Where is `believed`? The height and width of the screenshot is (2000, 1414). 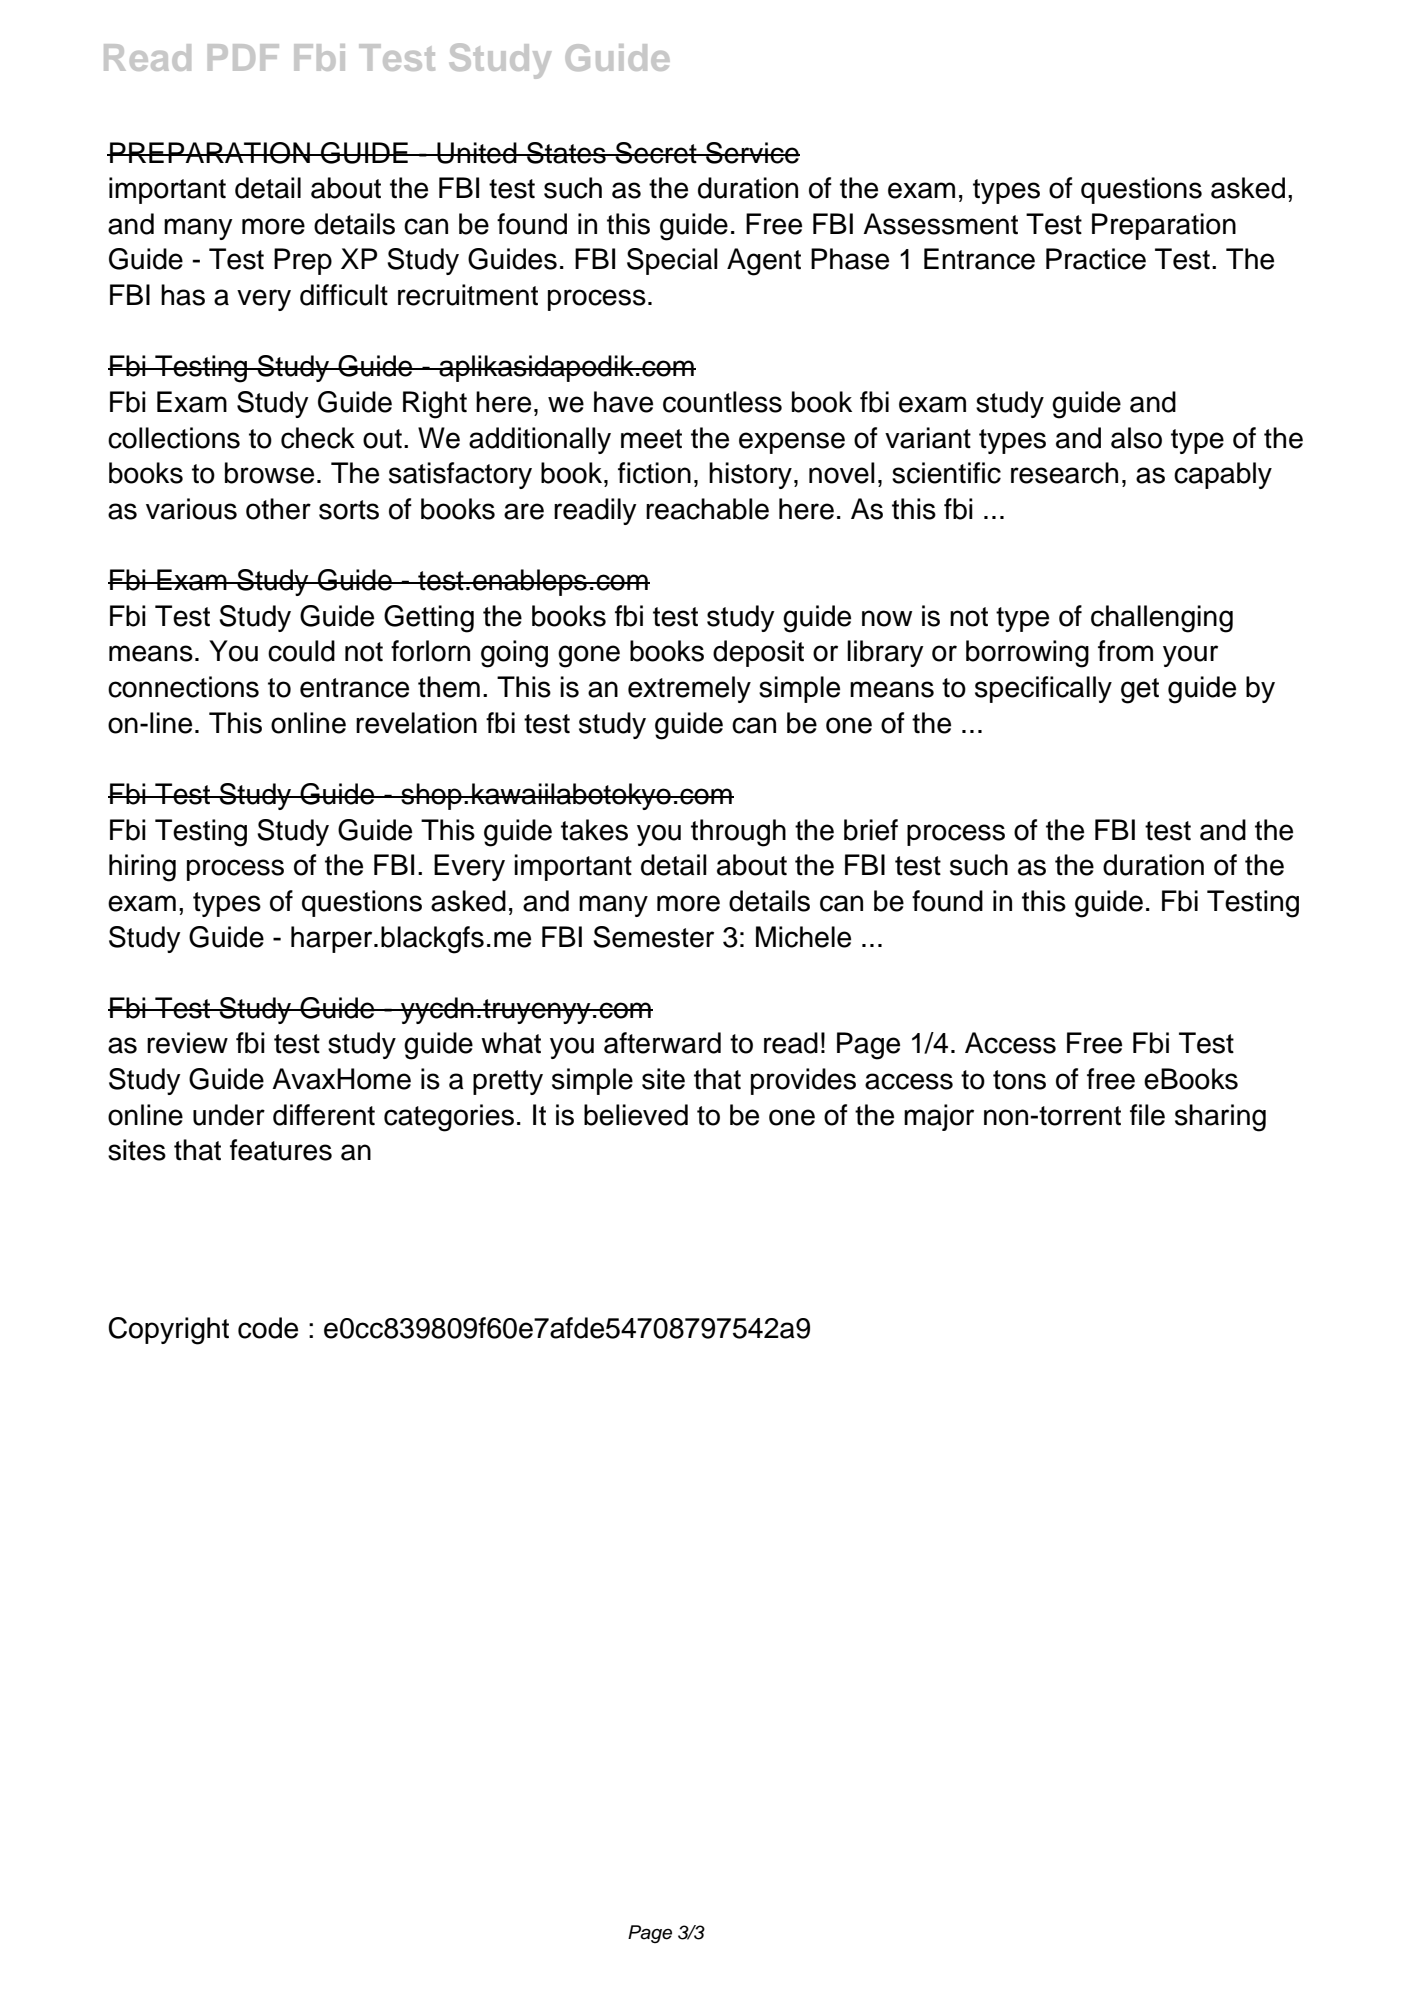 believed is located at coordinates (636, 1115).
